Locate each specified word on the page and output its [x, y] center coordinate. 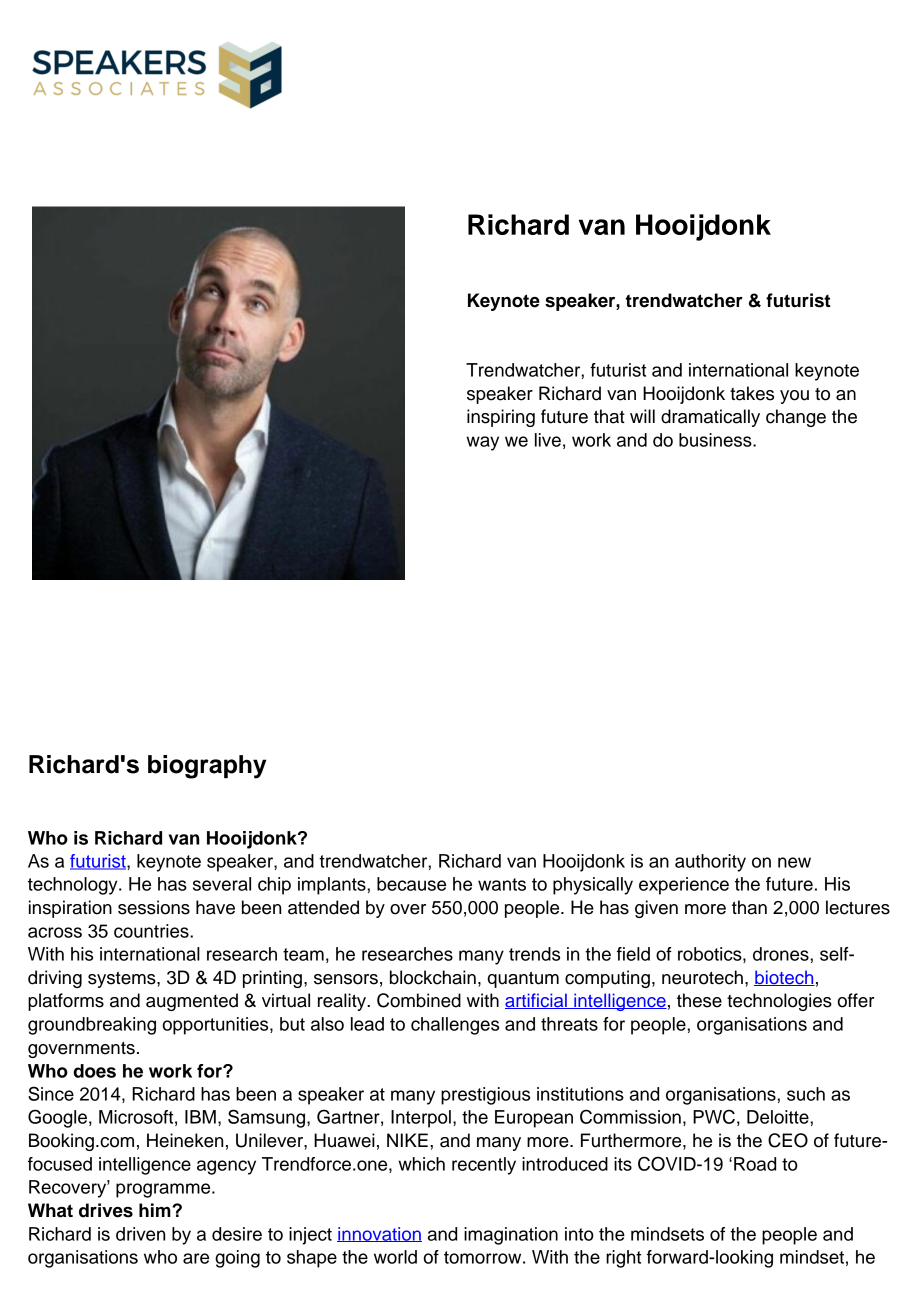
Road [755, 1164]
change [796, 418]
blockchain [433, 977]
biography [207, 767]
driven [140, 1234]
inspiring [501, 418]
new [794, 862]
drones [782, 954]
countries [152, 931]
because [411, 884]
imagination [511, 1236]
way [482, 443]
